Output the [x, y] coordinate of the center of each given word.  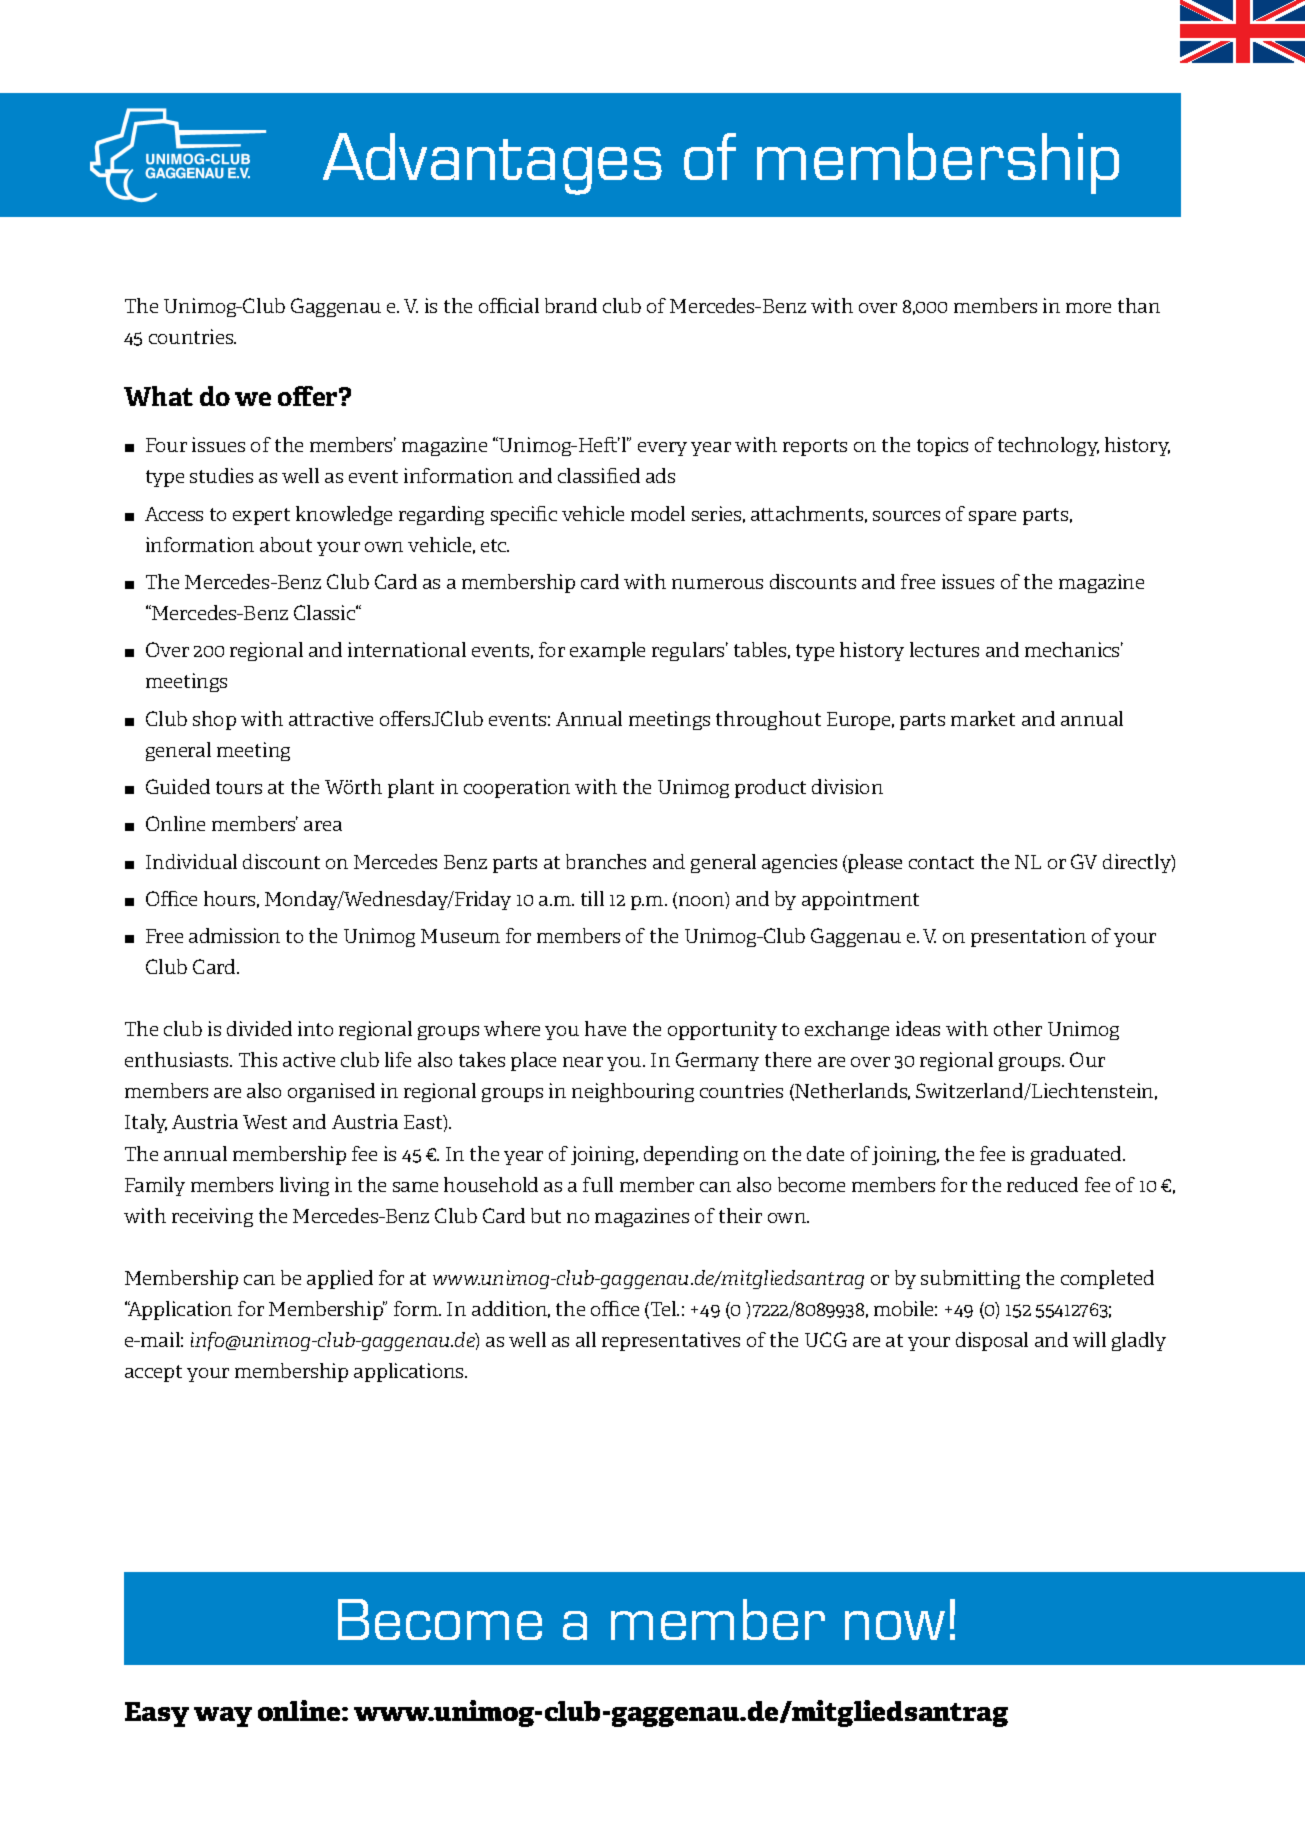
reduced [1042, 1184]
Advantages [492, 164]
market [983, 718]
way [223, 1717]
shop [214, 720]
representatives [671, 1341]
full [598, 1184]
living [304, 1186]
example [607, 651]
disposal [992, 1341]
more [1088, 308]
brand [571, 305]
